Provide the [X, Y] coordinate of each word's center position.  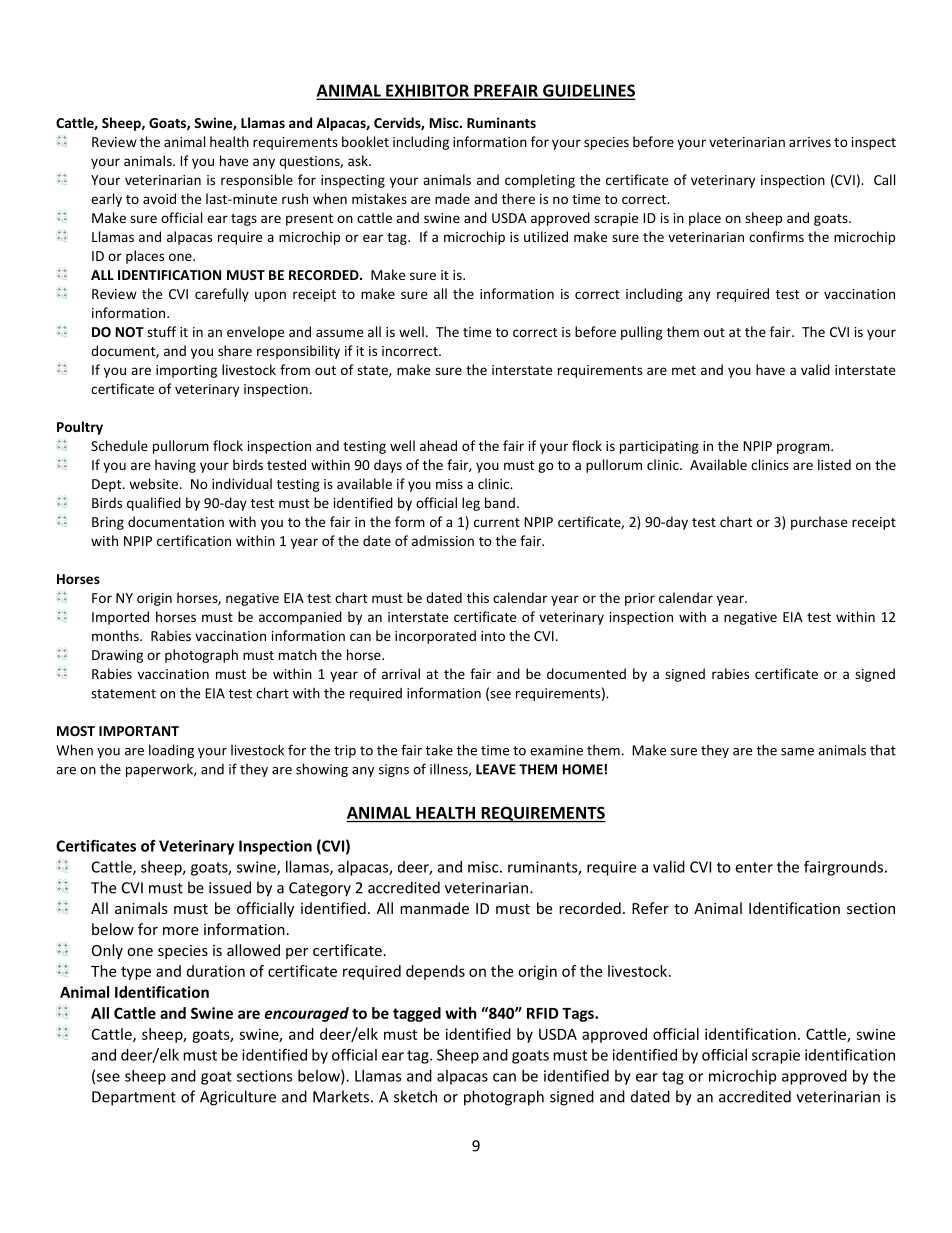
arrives [810, 142]
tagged [417, 1014]
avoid [159, 198]
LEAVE [496, 769]
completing [540, 181]
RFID [542, 1013]
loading [171, 751]
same [797, 752]
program [804, 448]
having [175, 466]
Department [134, 1098]
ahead [438, 445]
